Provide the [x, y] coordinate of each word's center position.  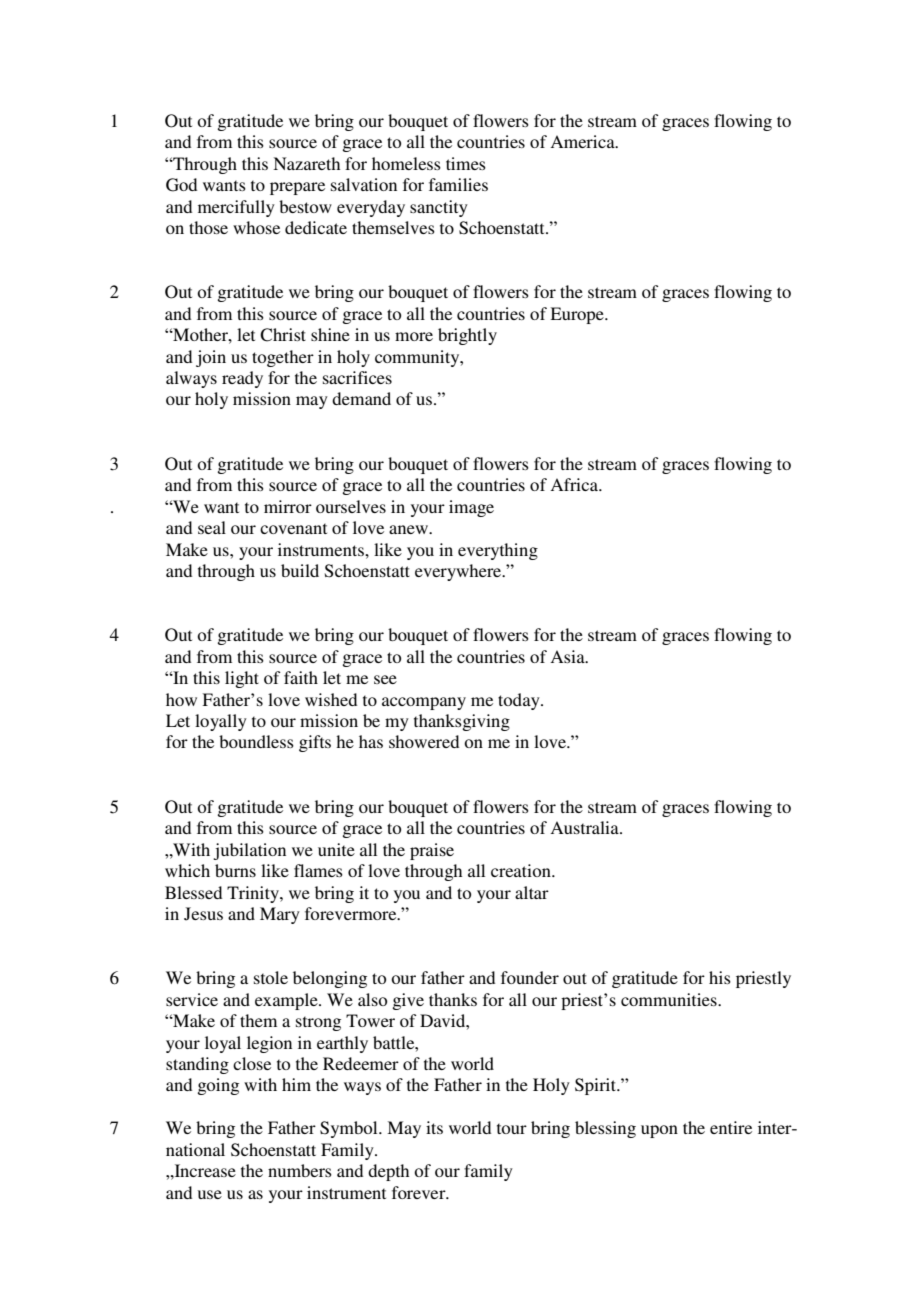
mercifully [236, 208]
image [471, 508]
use [210, 1194]
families [458, 184]
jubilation [249, 851]
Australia [585, 827]
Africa [575, 484]
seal [212, 527]
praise [432, 851]
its [434, 1127]
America [583, 141]
